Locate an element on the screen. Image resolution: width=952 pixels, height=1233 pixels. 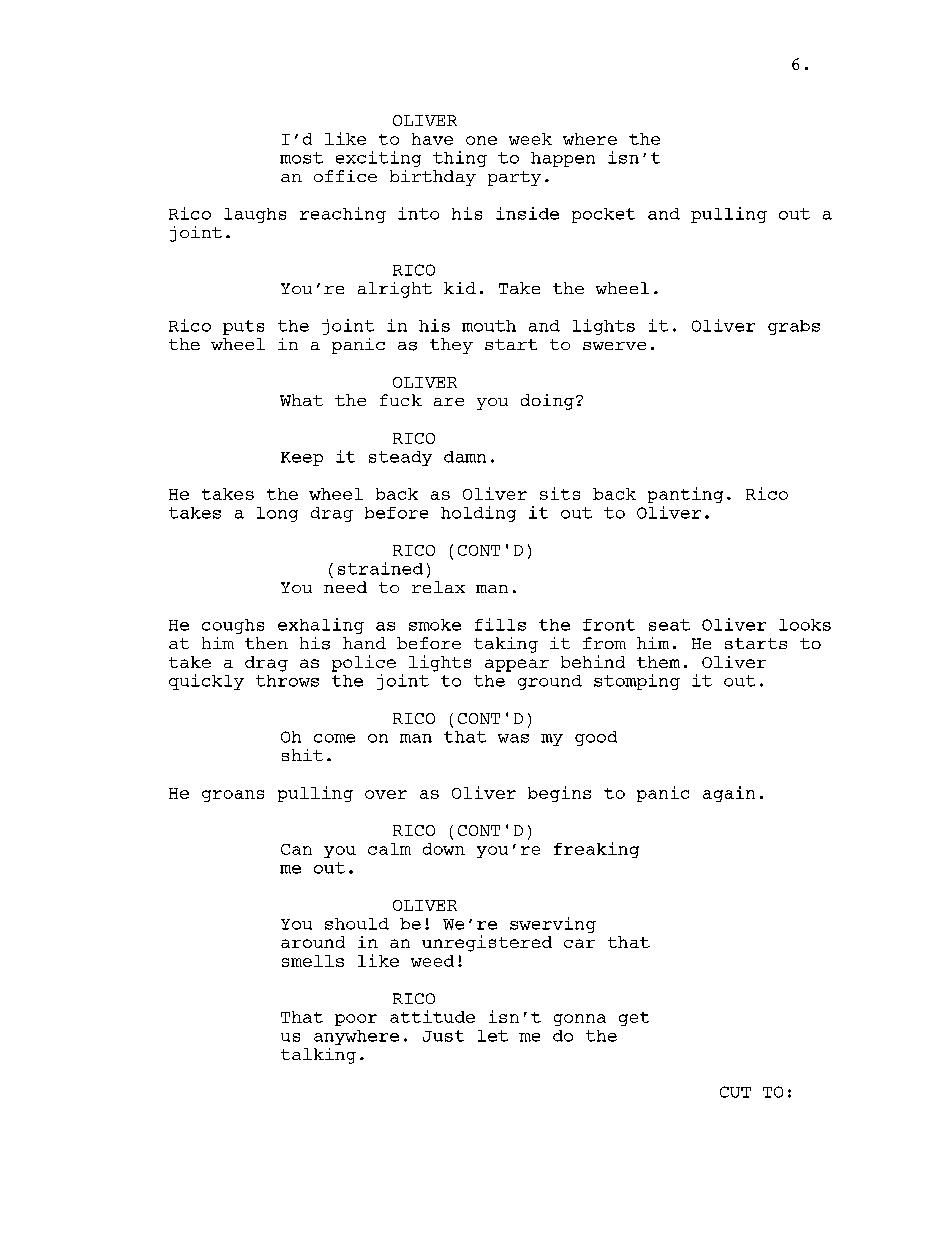
What is located at coordinates (301, 400).
